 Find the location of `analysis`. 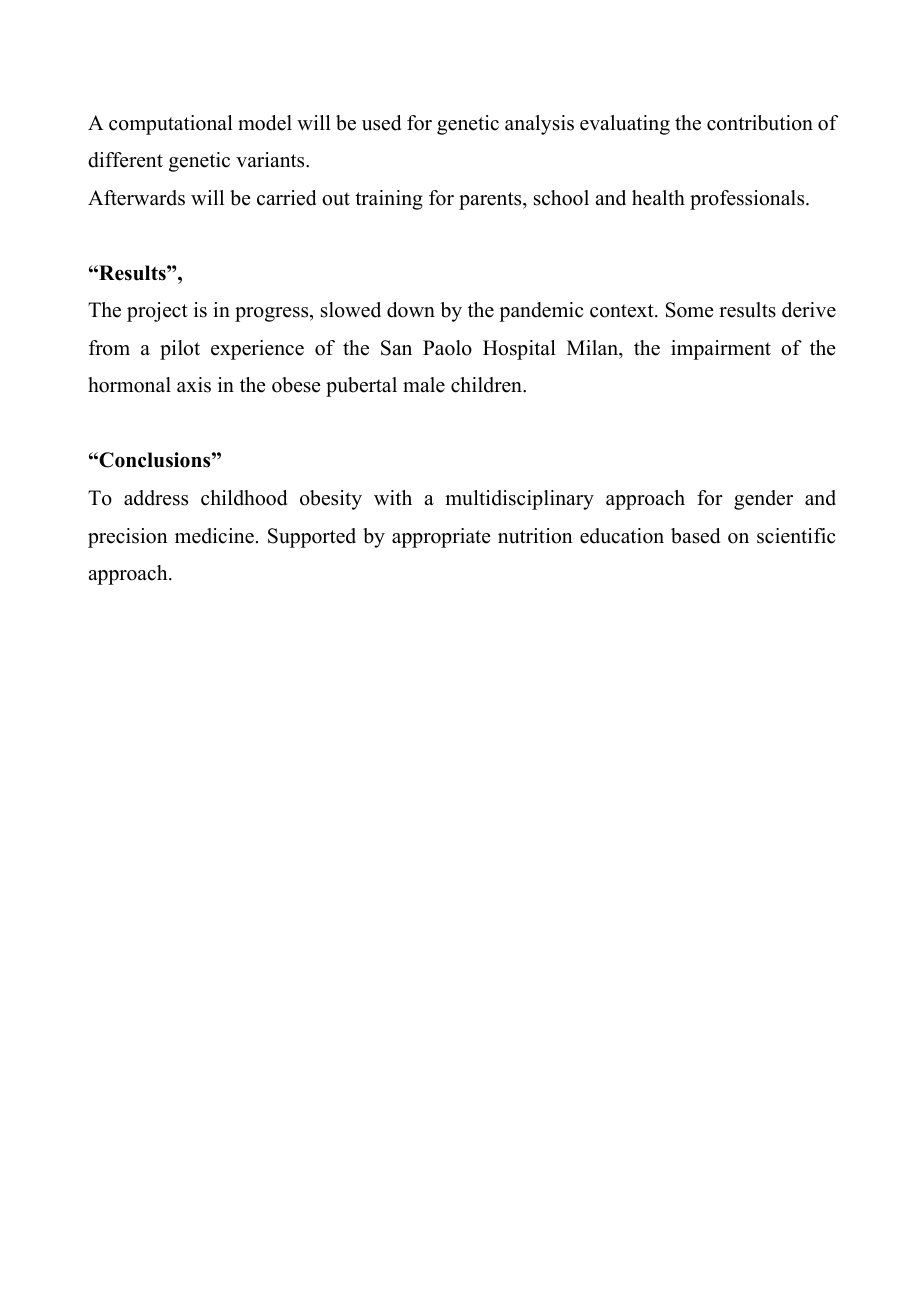

analysis is located at coordinates (539, 125).
